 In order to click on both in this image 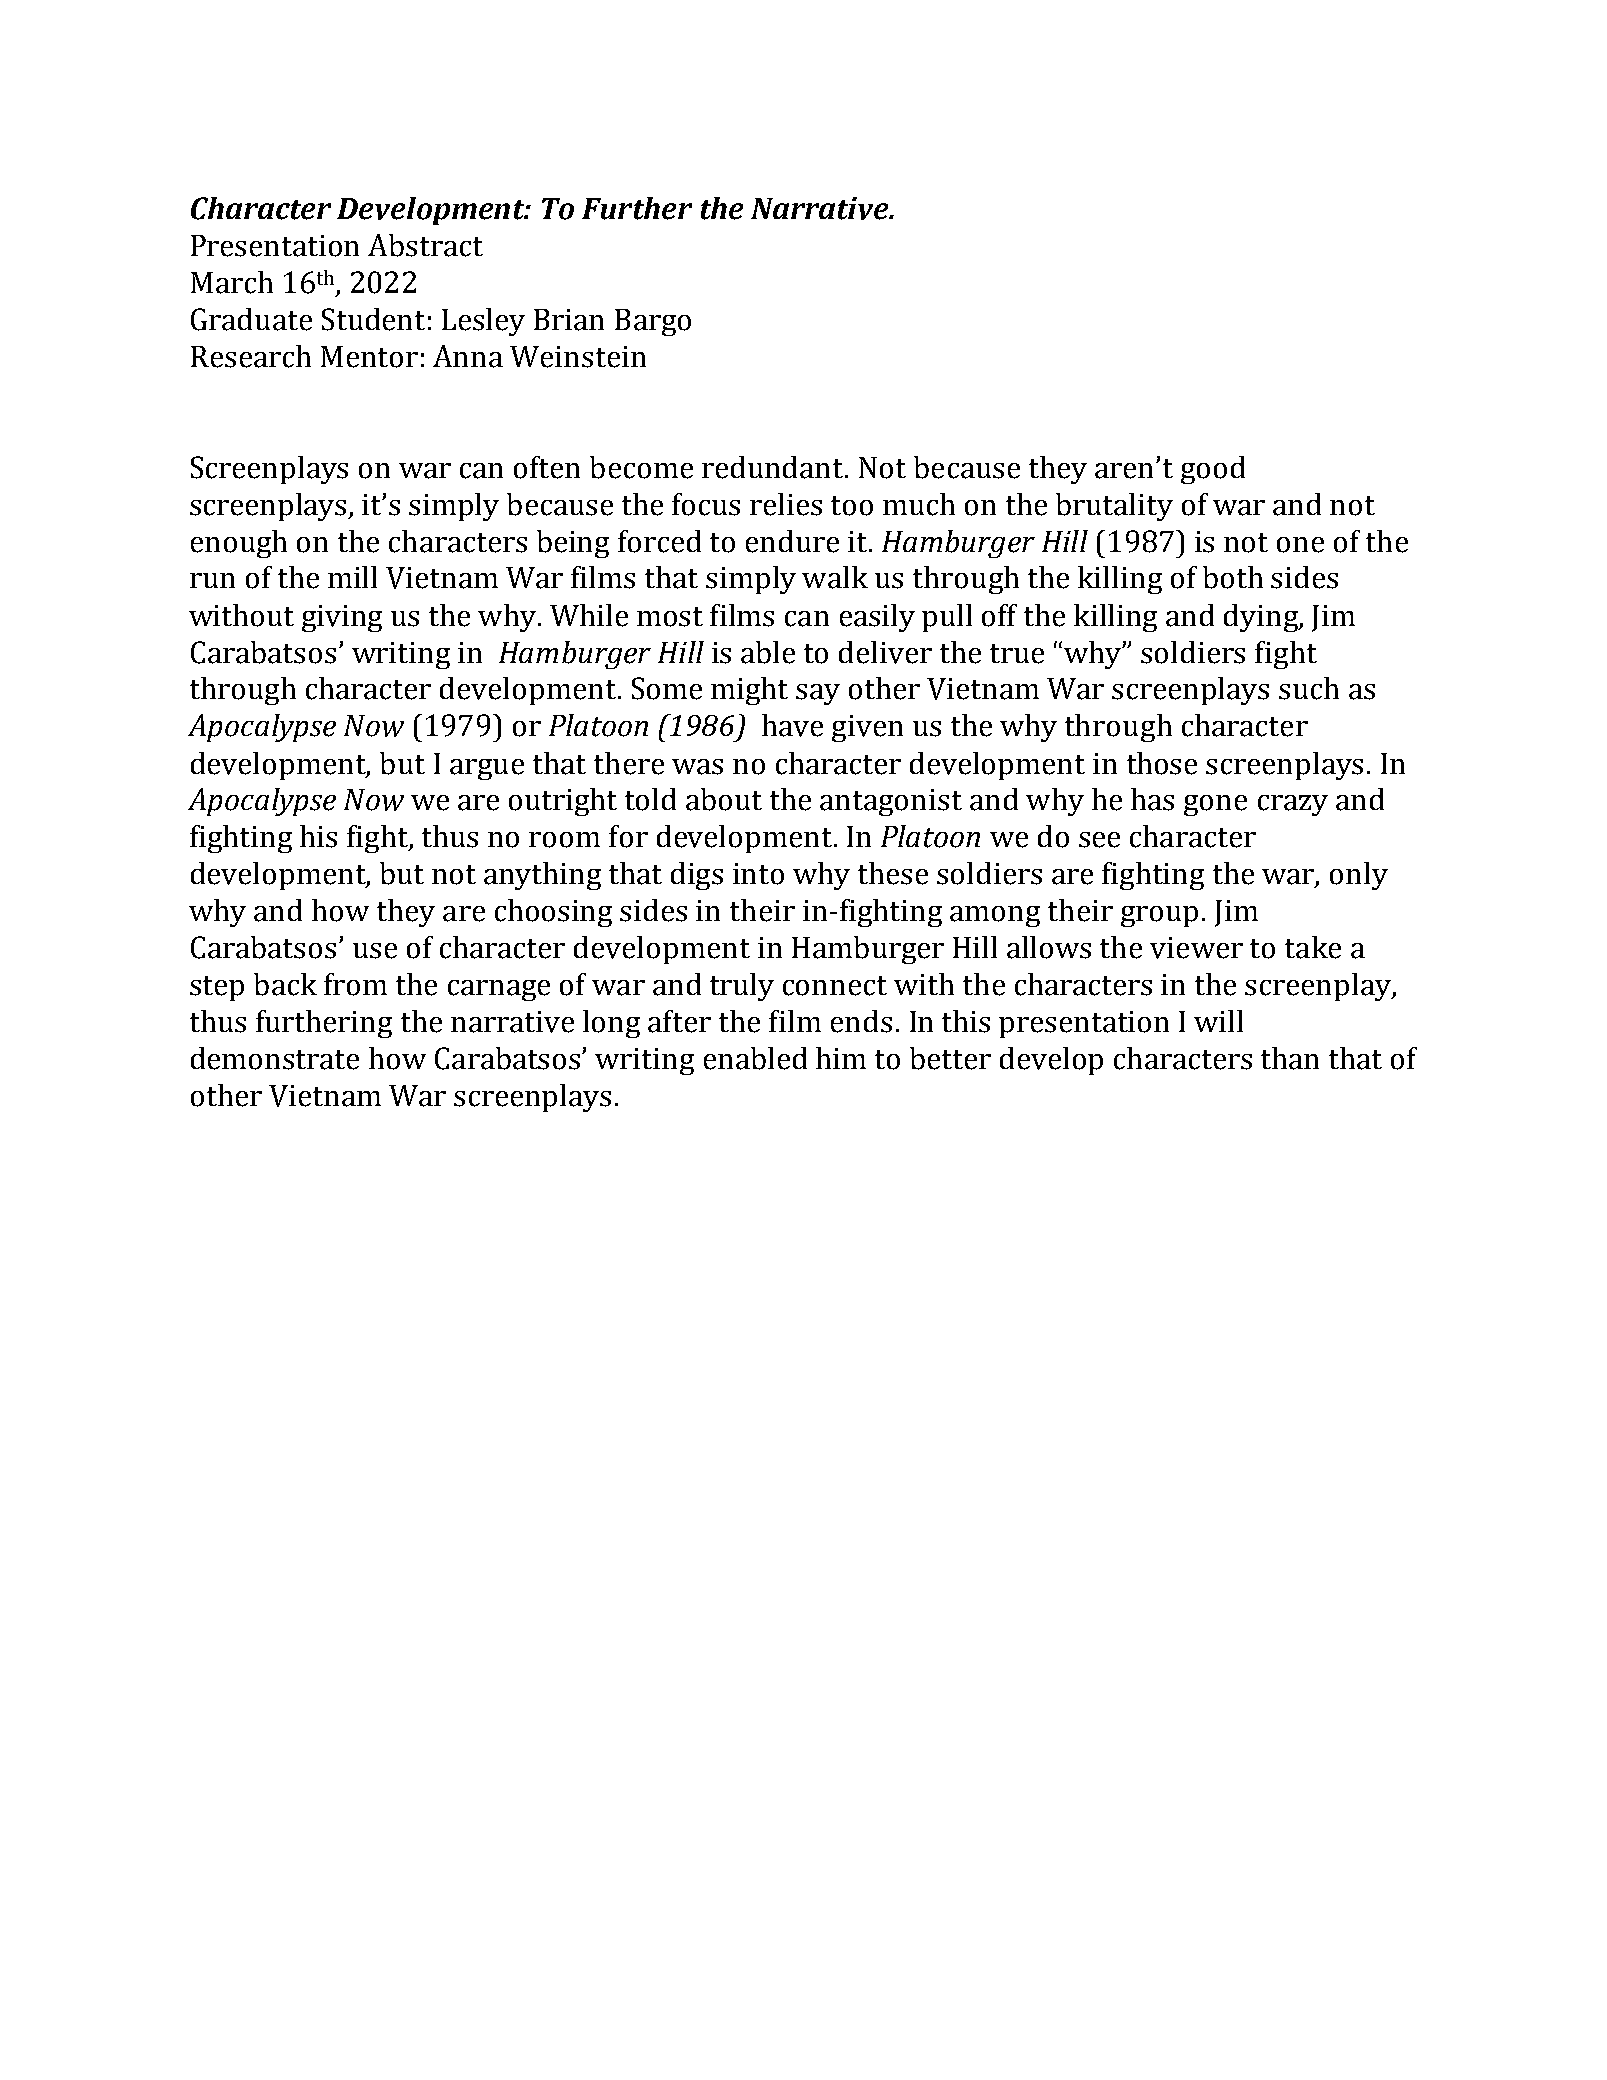, I will do `click(1233, 577)`.
